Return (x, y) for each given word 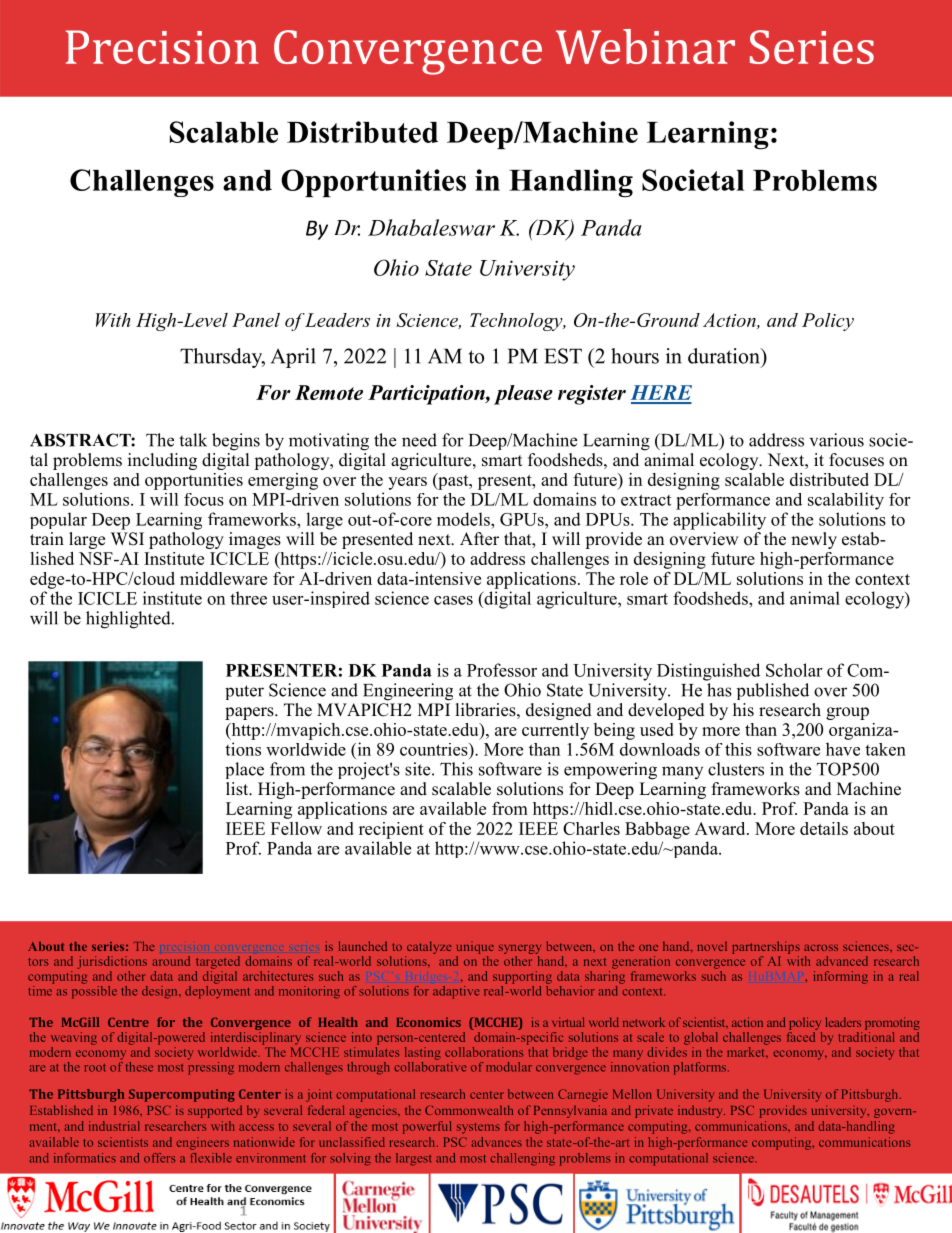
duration (725, 356)
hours (635, 356)
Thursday (222, 358)
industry (701, 1111)
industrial (114, 1126)
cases (453, 600)
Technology (517, 322)
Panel (256, 320)
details (824, 828)
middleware (223, 578)
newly (814, 540)
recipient (391, 830)
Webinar (645, 46)
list (238, 789)
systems (478, 1128)
